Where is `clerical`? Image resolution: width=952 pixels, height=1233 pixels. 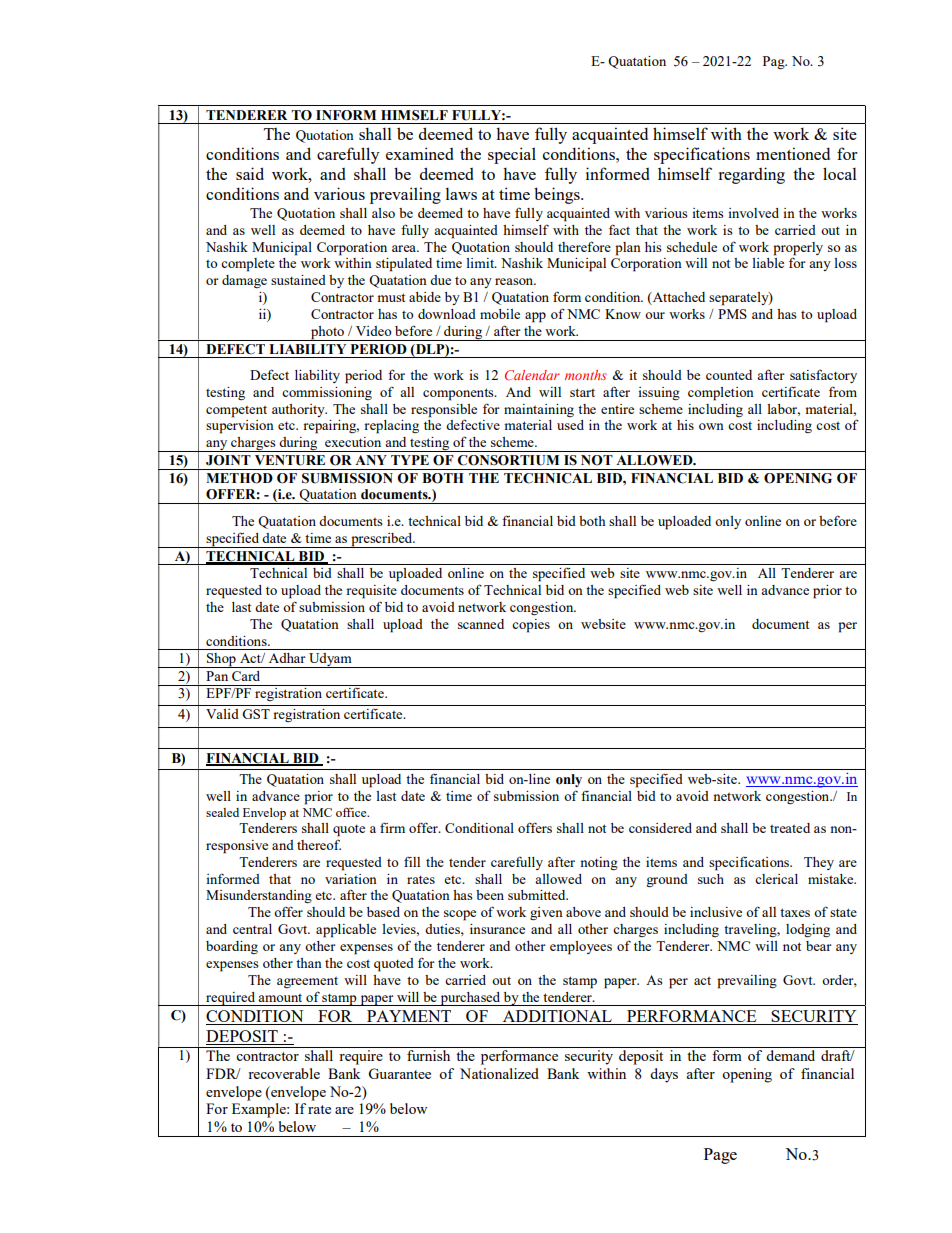 clerical is located at coordinates (776, 879).
